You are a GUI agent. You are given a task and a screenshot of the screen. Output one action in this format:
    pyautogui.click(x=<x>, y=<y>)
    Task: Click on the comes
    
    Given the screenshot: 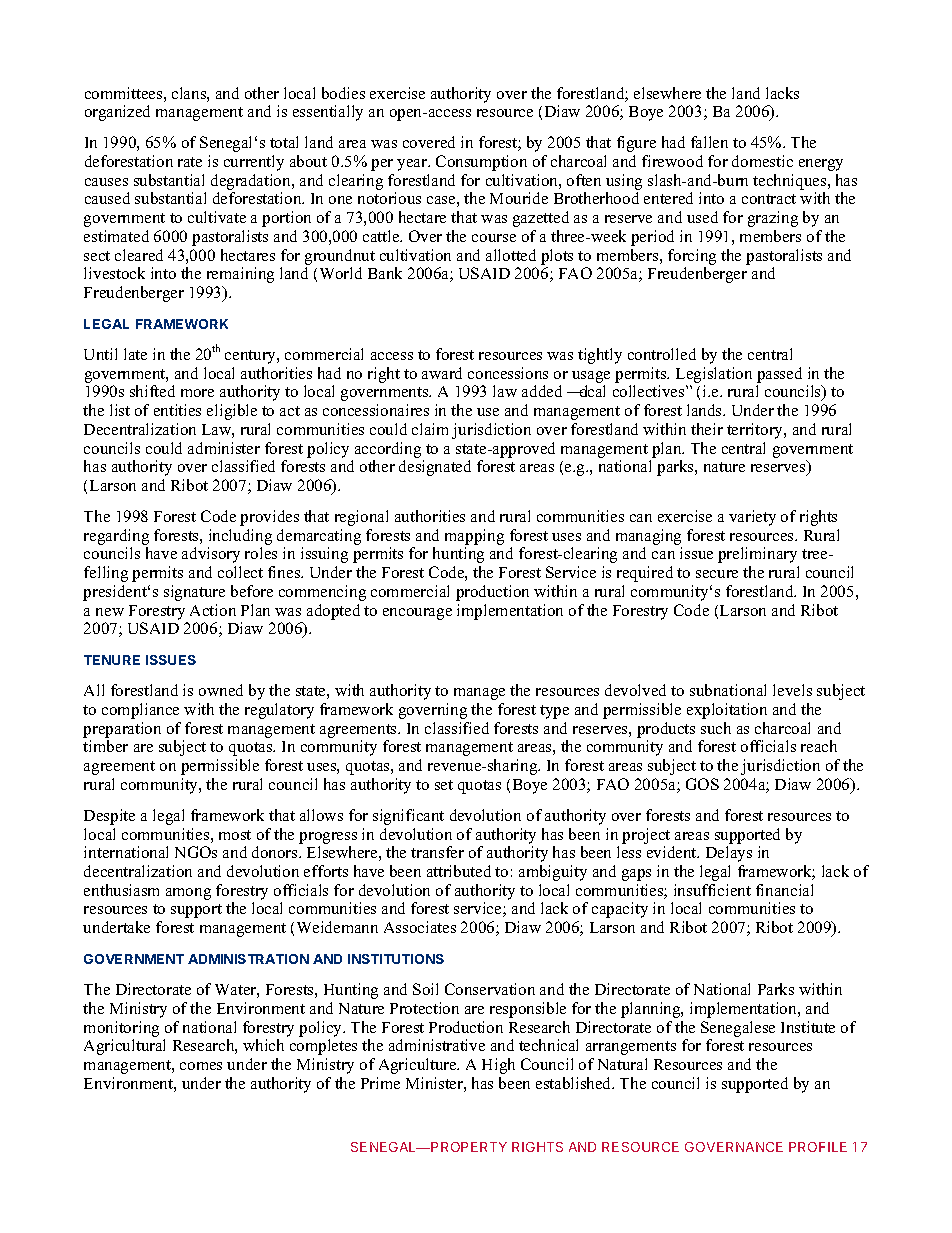 What is the action you would take?
    pyautogui.click(x=201, y=1066)
